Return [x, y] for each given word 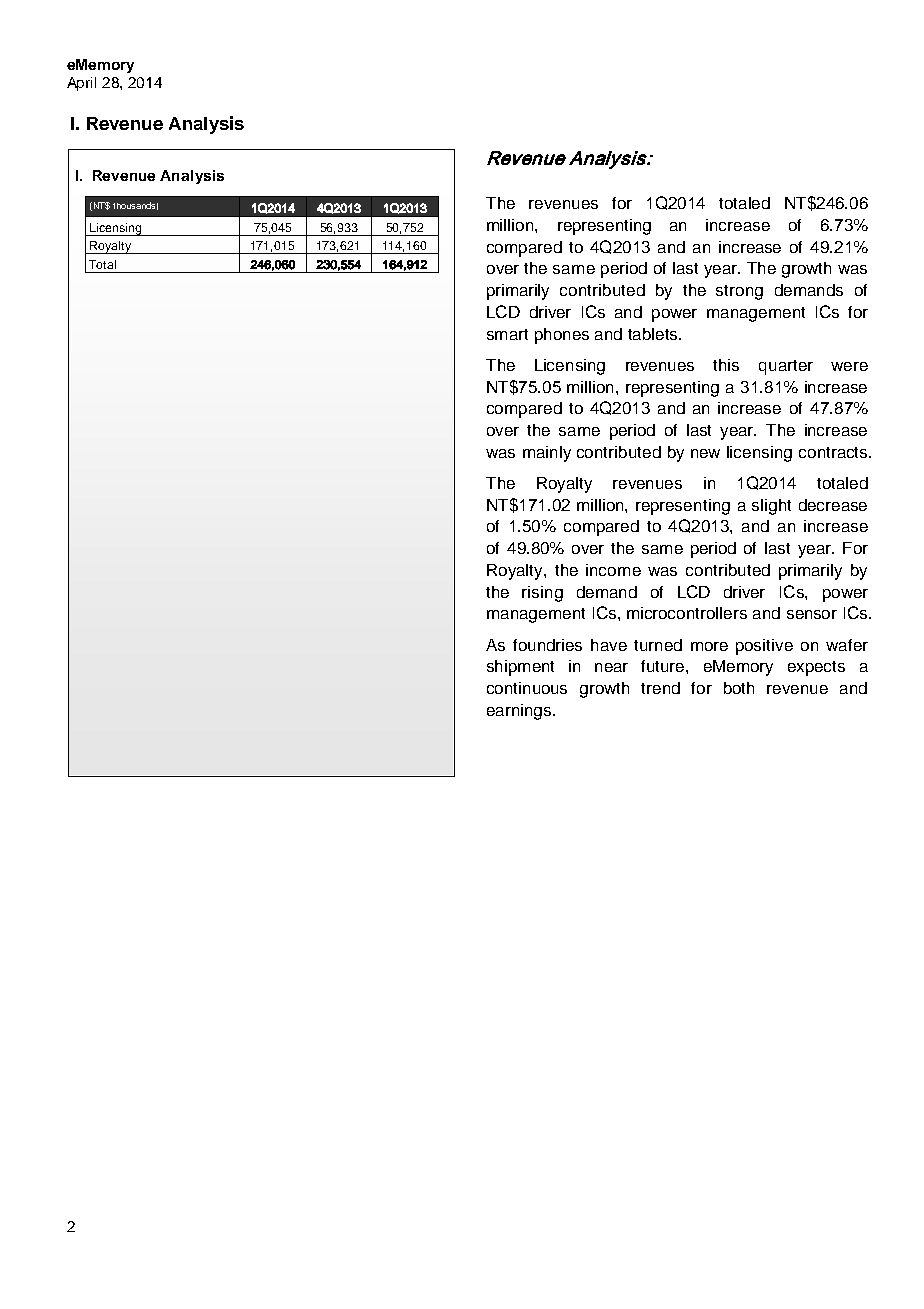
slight [771, 507]
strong [739, 292]
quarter [786, 367]
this [726, 365]
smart [507, 334]
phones [562, 336]
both [739, 688]
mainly [547, 454]
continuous [527, 688]
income [613, 570]
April [81, 84]
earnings [520, 712]
